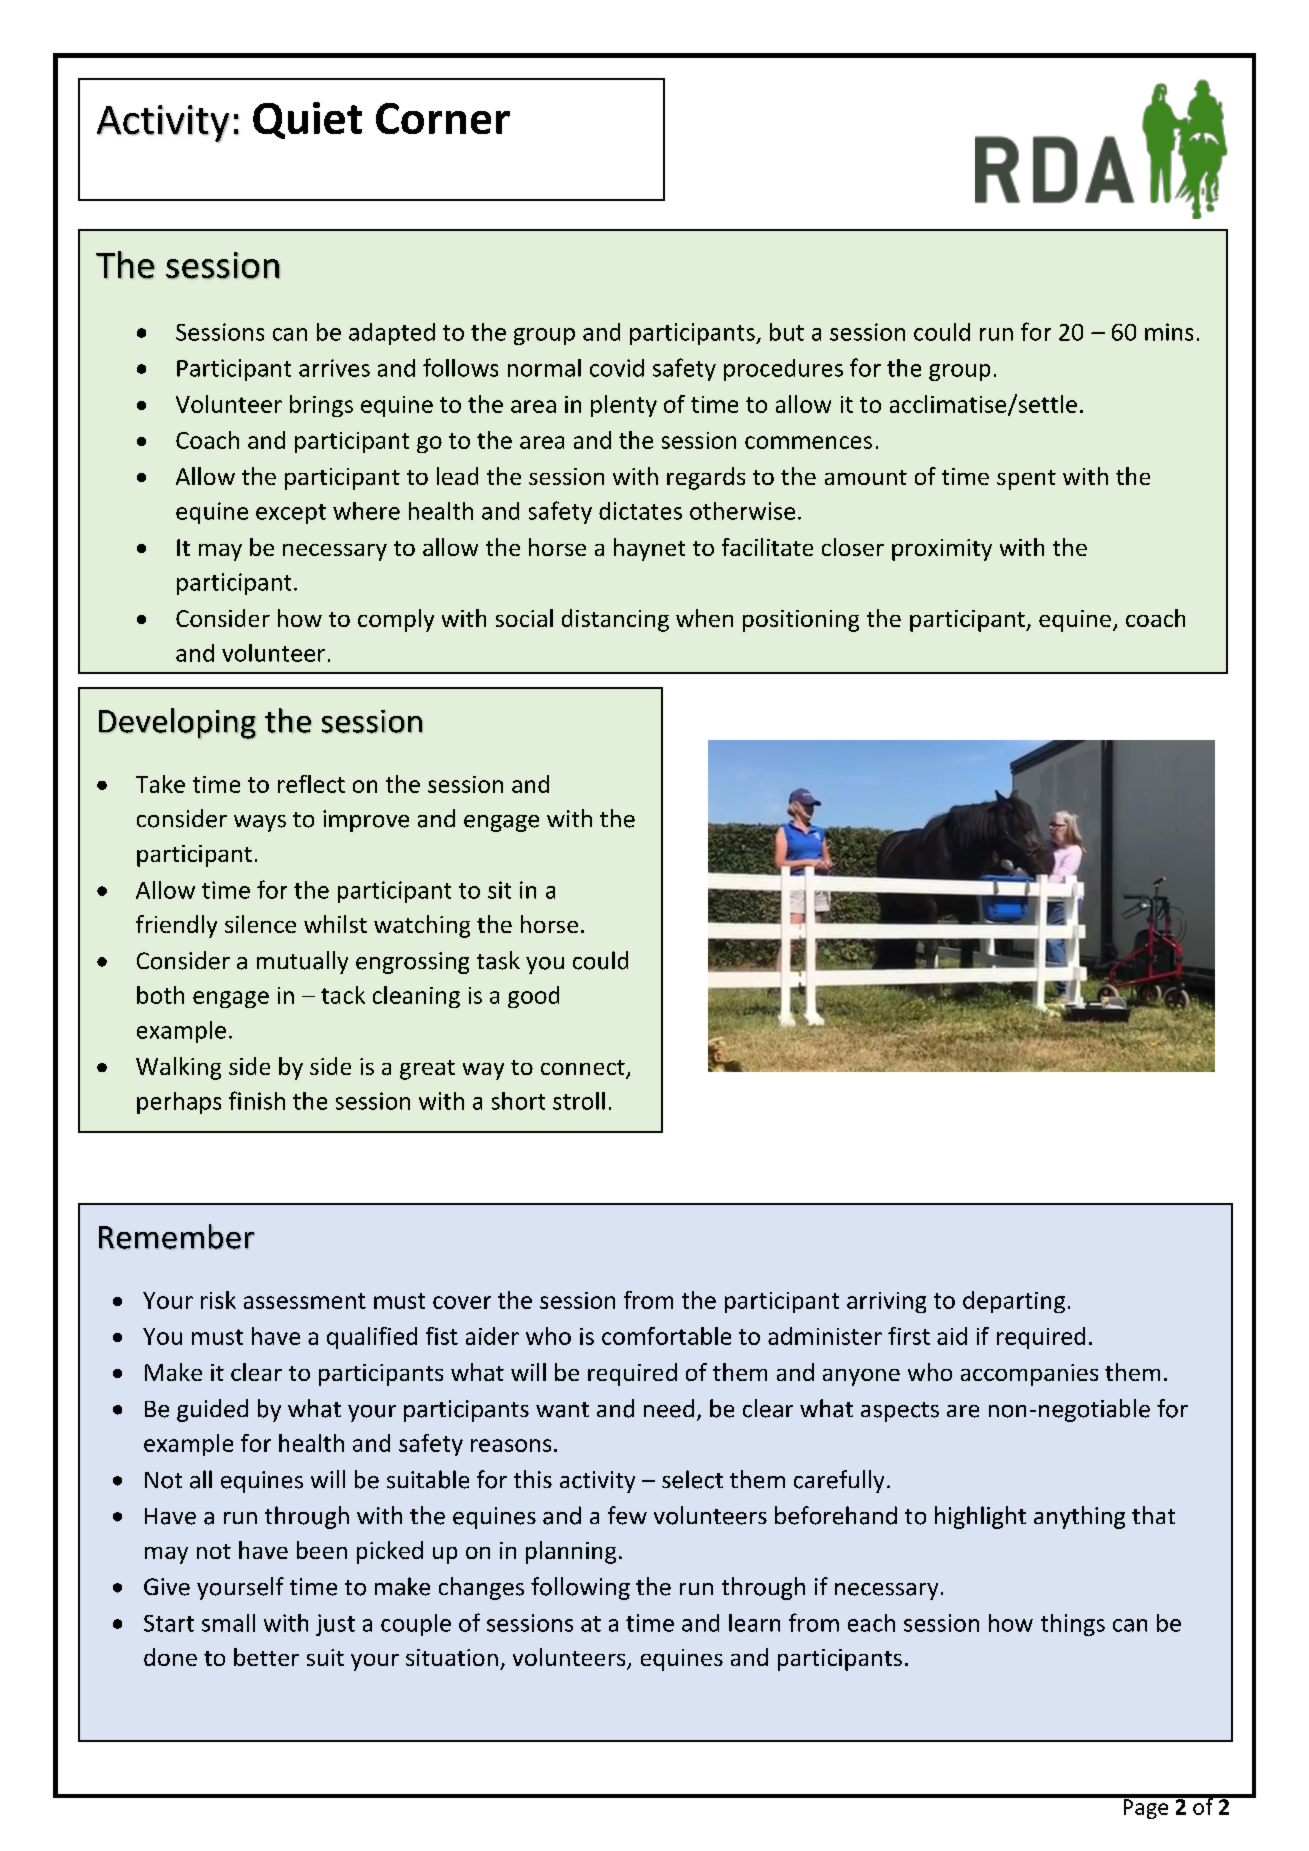  Describe the element at coordinates (307, 120) in the page. I see `Quiet` at that location.
